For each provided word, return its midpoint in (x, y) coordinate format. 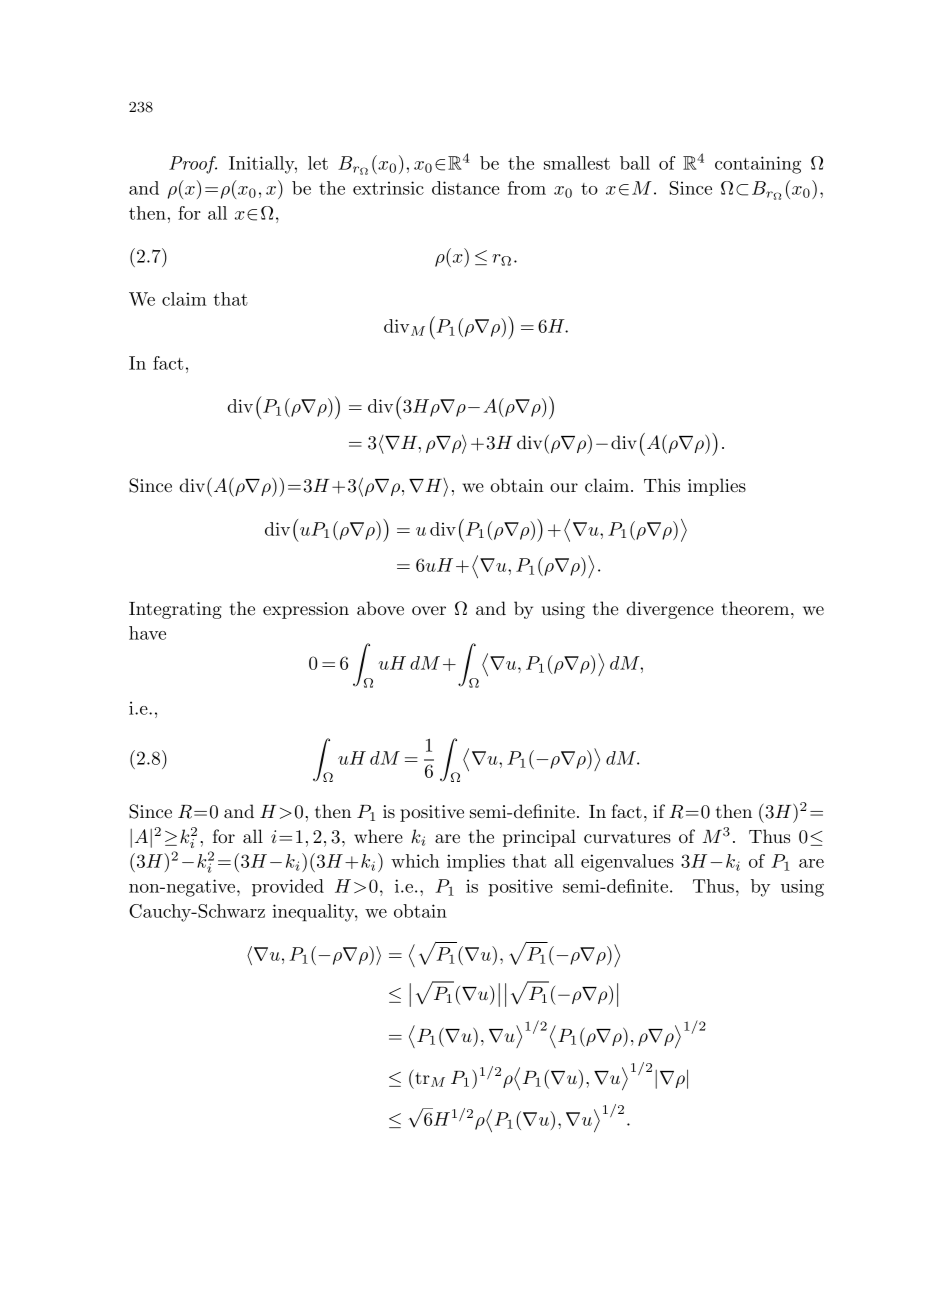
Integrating (175, 610)
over (429, 610)
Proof (193, 165)
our (564, 487)
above (380, 608)
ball (635, 163)
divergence (670, 610)
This (662, 485)
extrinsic (388, 188)
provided (288, 888)
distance (466, 188)
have (147, 633)
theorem (757, 608)
